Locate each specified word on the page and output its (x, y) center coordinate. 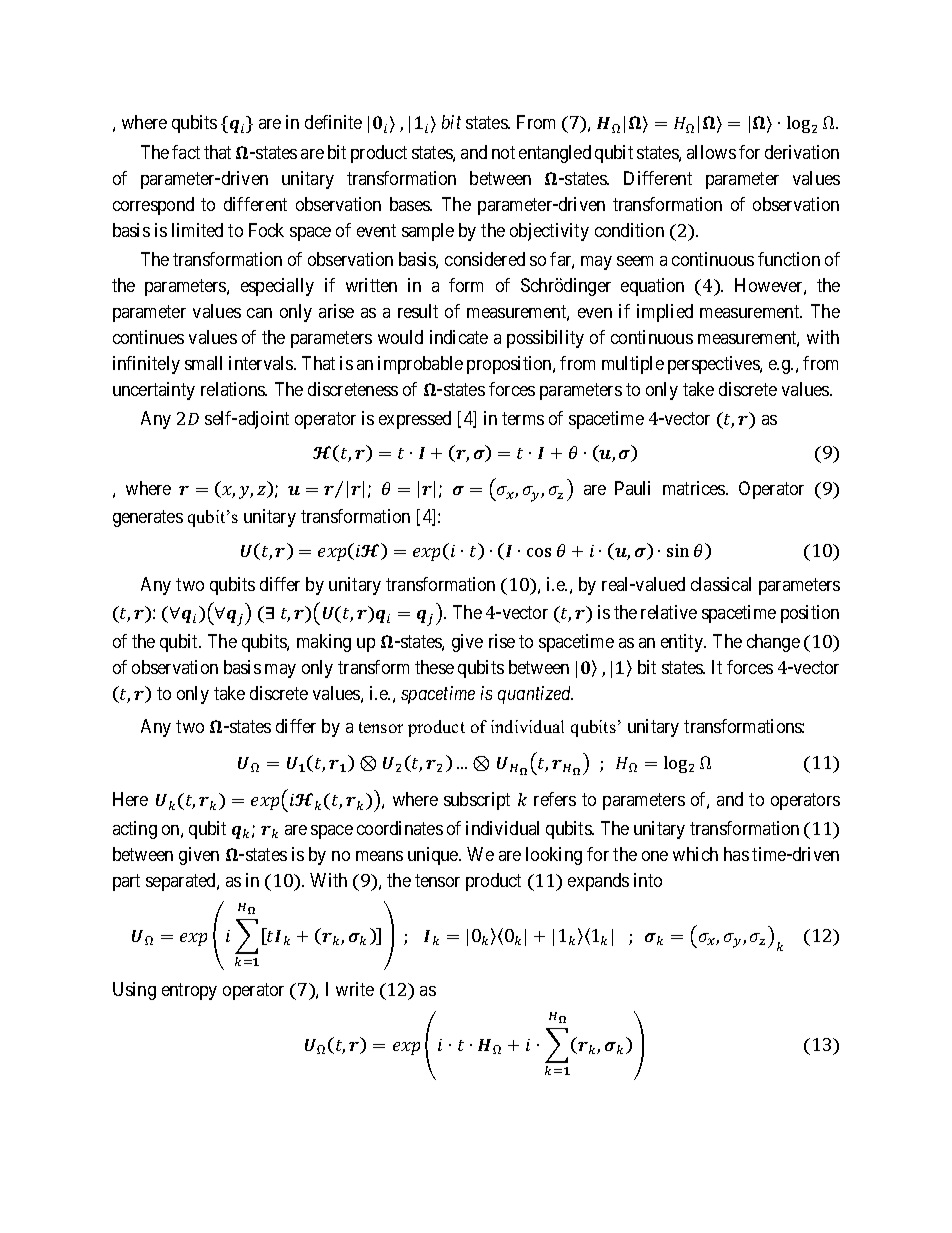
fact (186, 152)
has (736, 854)
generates (148, 518)
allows (711, 152)
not (503, 152)
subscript (477, 801)
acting (135, 830)
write (355, 989)
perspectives (714, 365)
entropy (189, 991)
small (203, 363)
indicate (459, 337)
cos (539, 552)
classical (721, 584)
